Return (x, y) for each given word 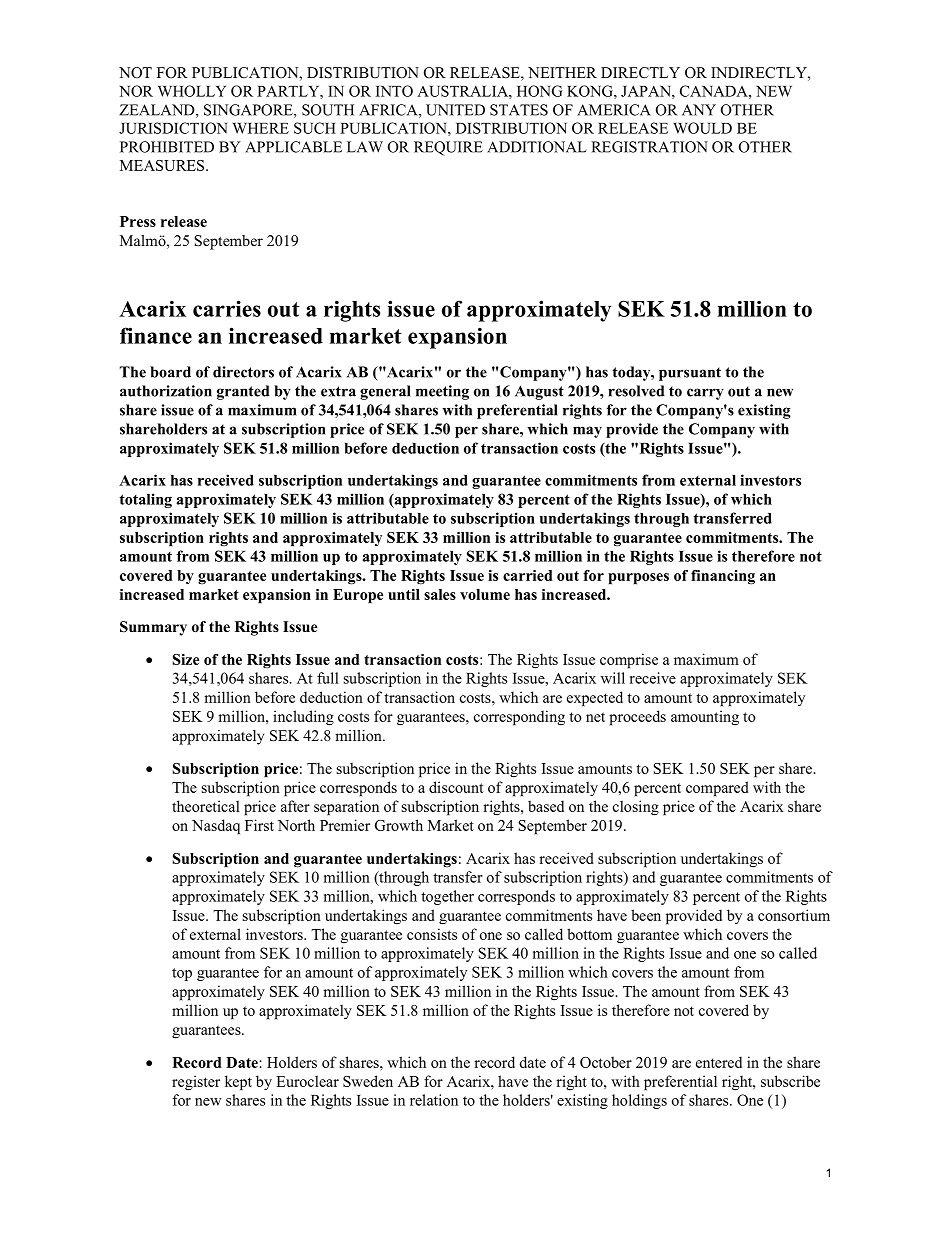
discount (456, 787)
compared (717, 789)
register (196, 1083)
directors (243, 372)
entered (719, 1062)
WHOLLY (192, 91)
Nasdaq (216, 827)
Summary (153, 628)
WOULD (702, 128)
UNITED (455, 110)
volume (485, 594)
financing (723, 577)
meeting (442, 392)
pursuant (690, 374)
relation (434, 1100)
